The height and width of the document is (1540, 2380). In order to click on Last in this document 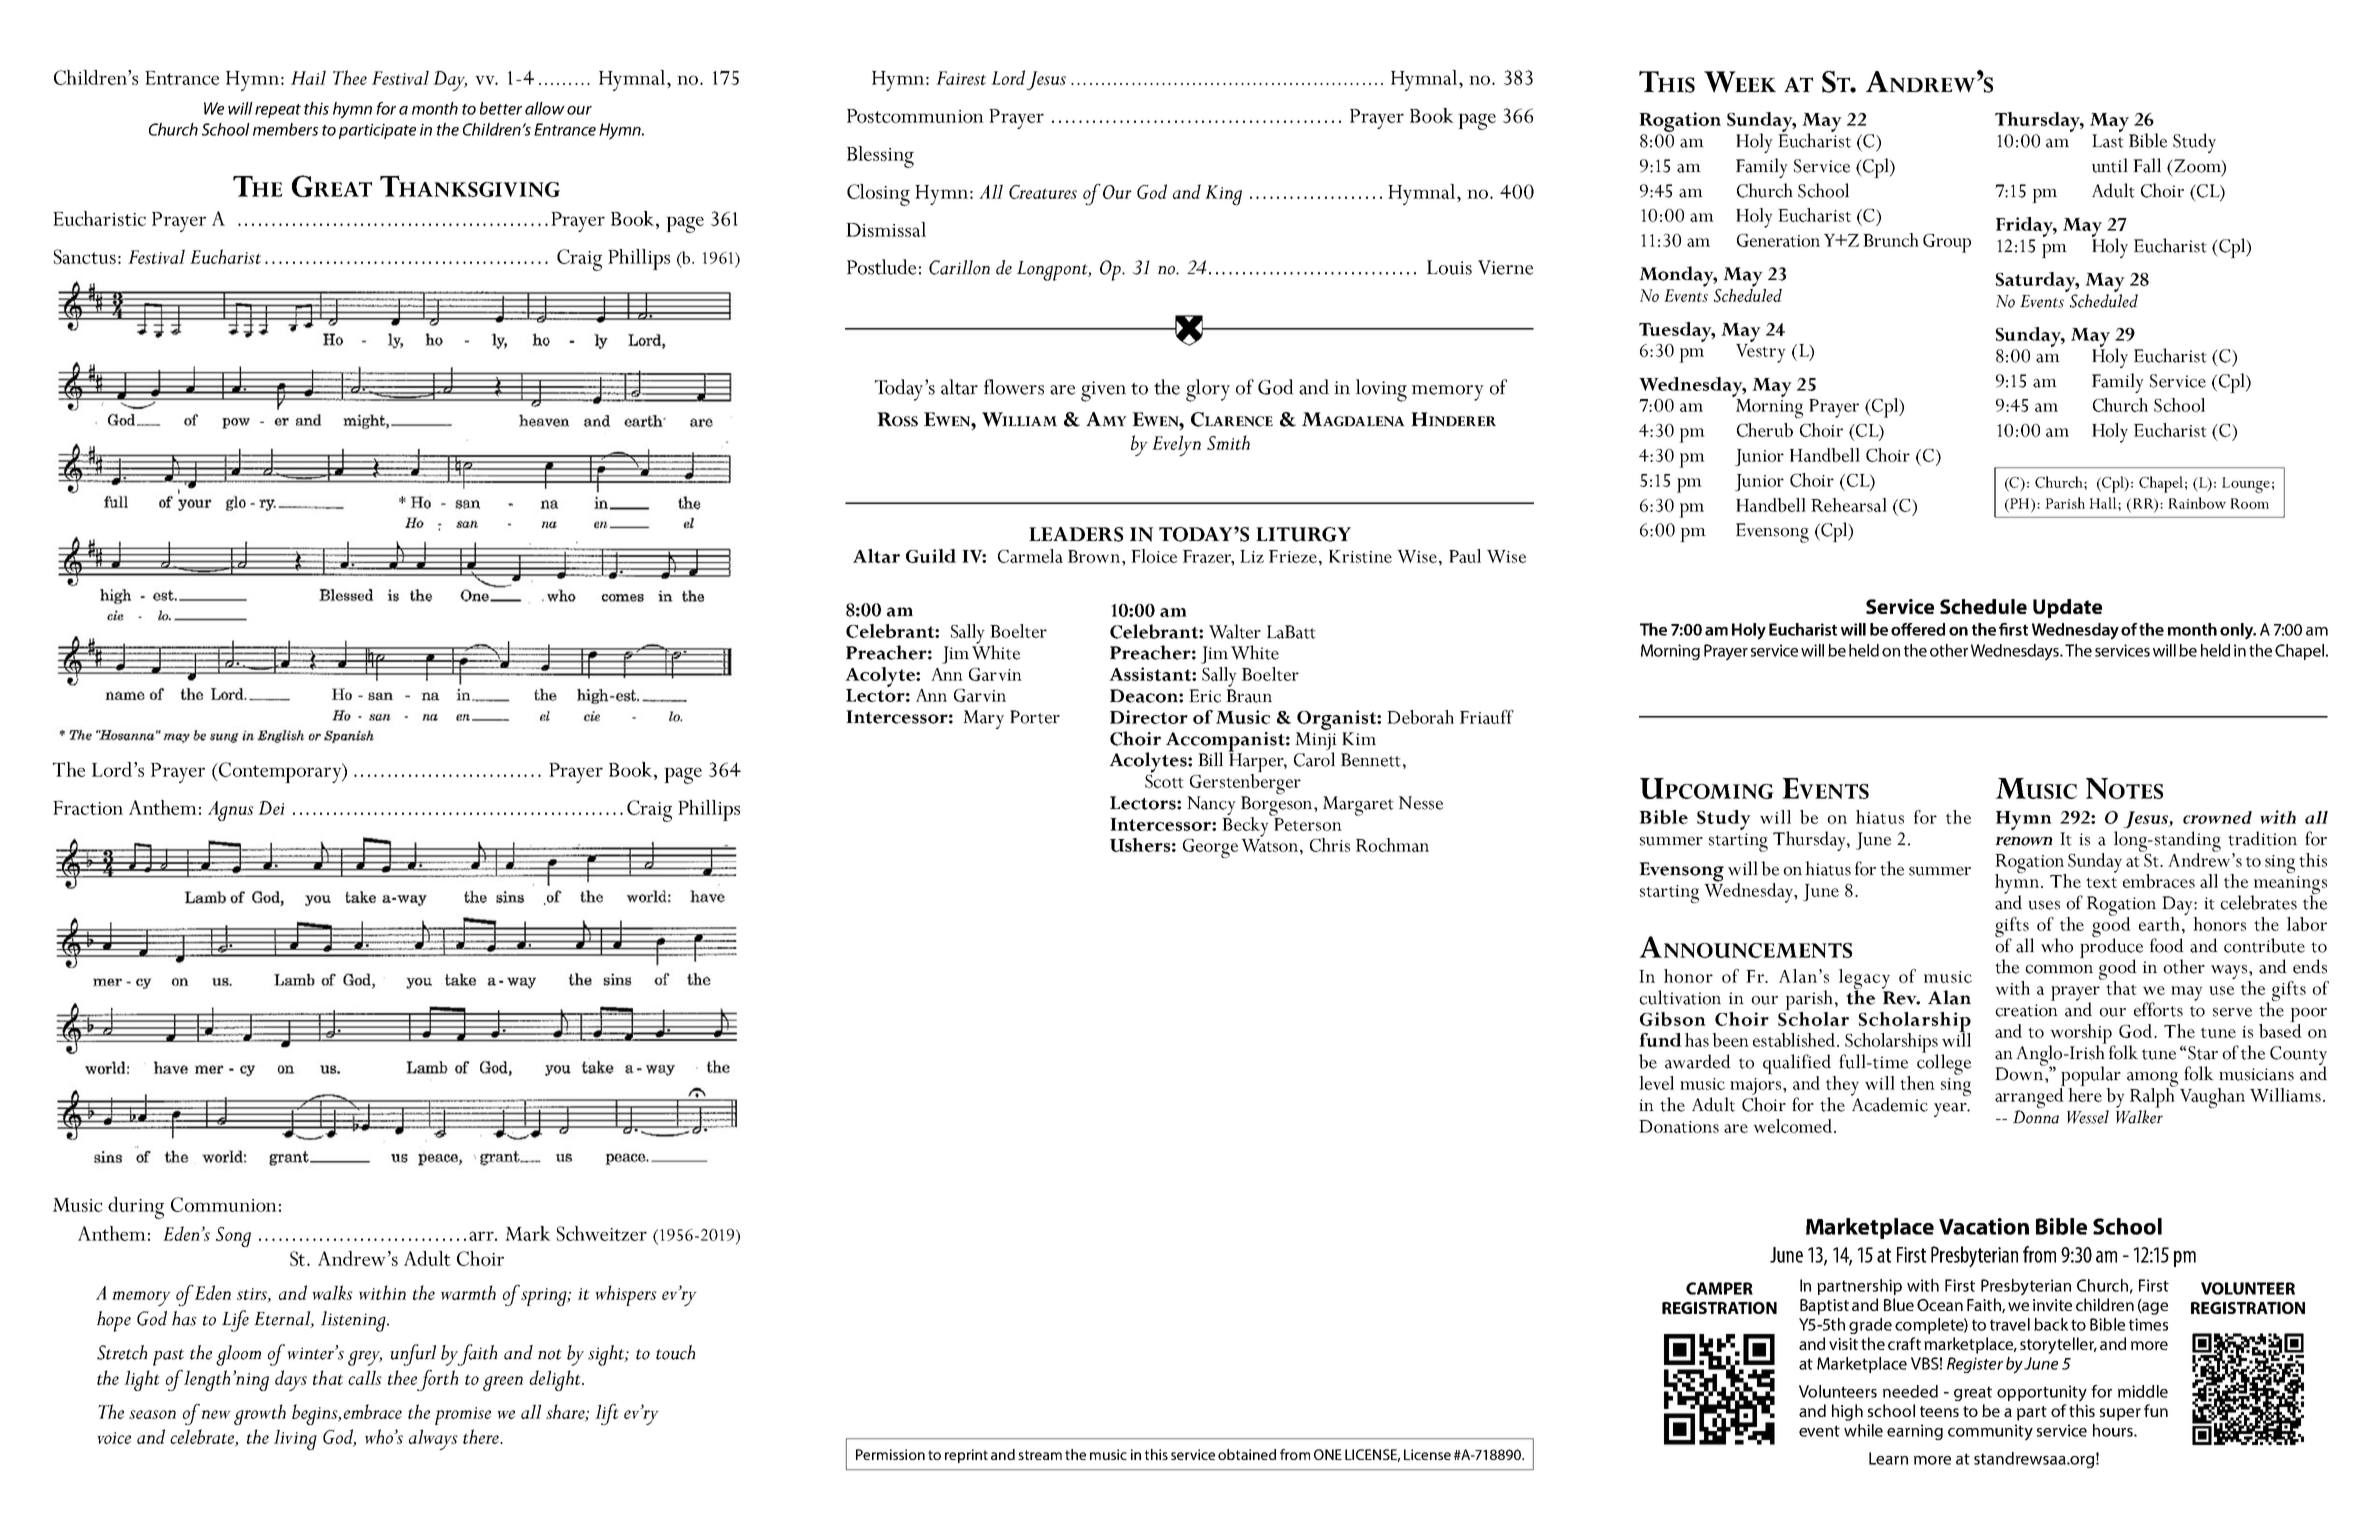, I will do `click(2108, 141)`.
